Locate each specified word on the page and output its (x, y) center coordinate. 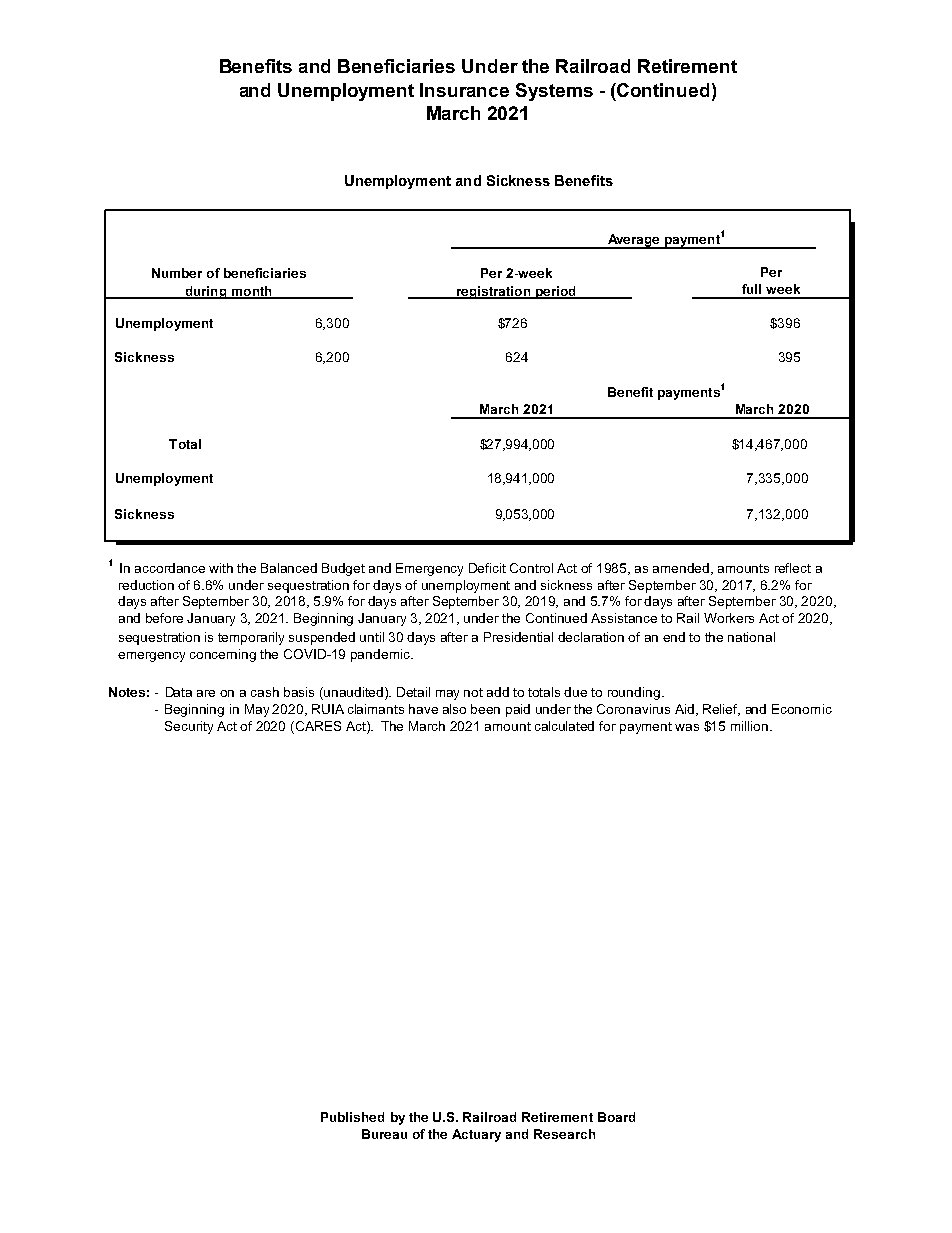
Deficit (487, 568)
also (454, 709)
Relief (721, 710)
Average (633, 241)
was (687, 727)
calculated (564, 726)
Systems (554, 92)
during (206, 292)
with (221, 568)
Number (177, 273)
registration (493, 292)
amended (682, 569)
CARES (317, 727)
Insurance (464, 90)
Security (189, 727)
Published (352, 1117)
